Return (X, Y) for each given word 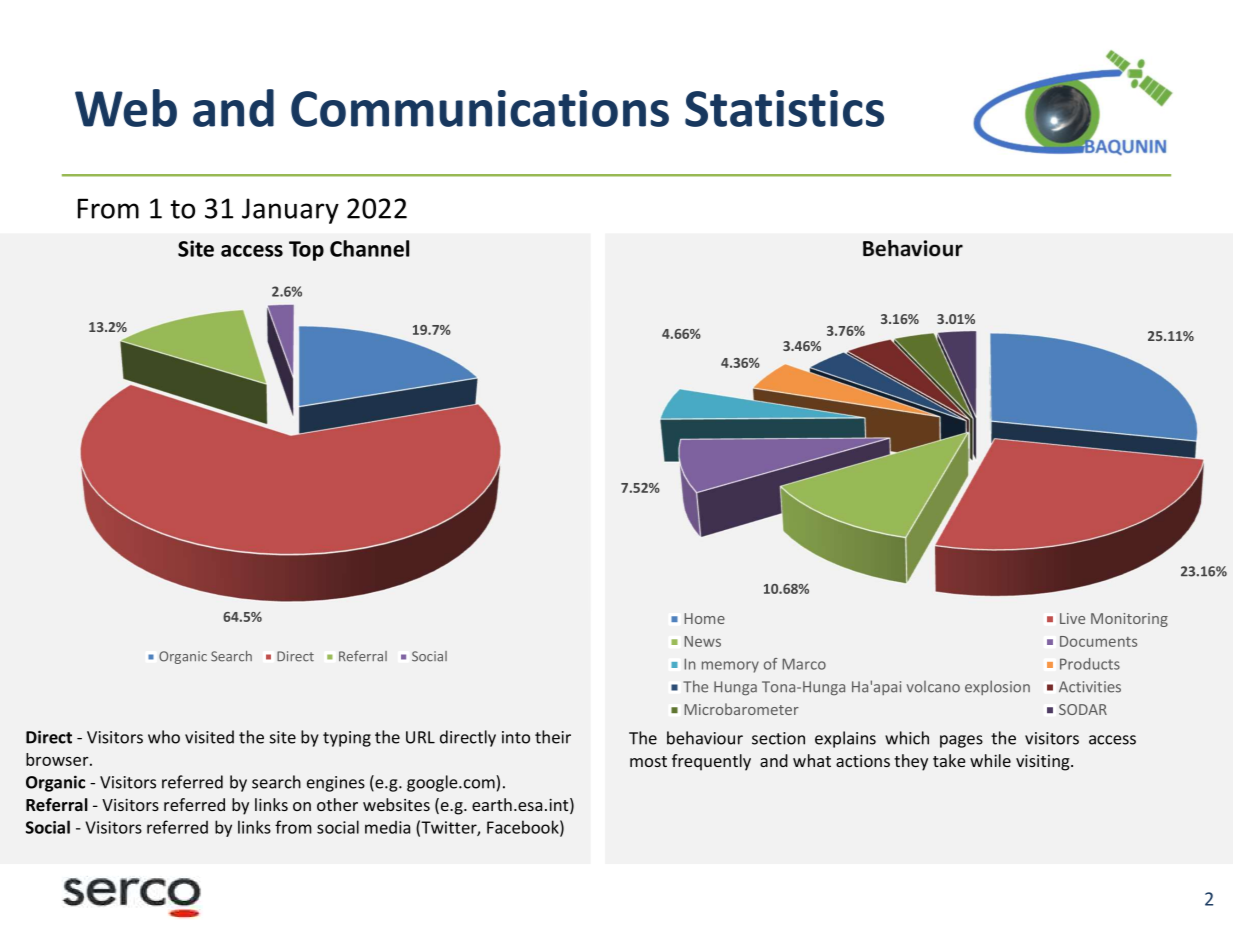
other (337, 804)
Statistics (784, 108)
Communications (480, 108)
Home (705, 618)
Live (1072, 618)
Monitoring (1129, 620)
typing (347, 739)
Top (306, 251)
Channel (369, 248)
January (290, 211)
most (648, 761)
